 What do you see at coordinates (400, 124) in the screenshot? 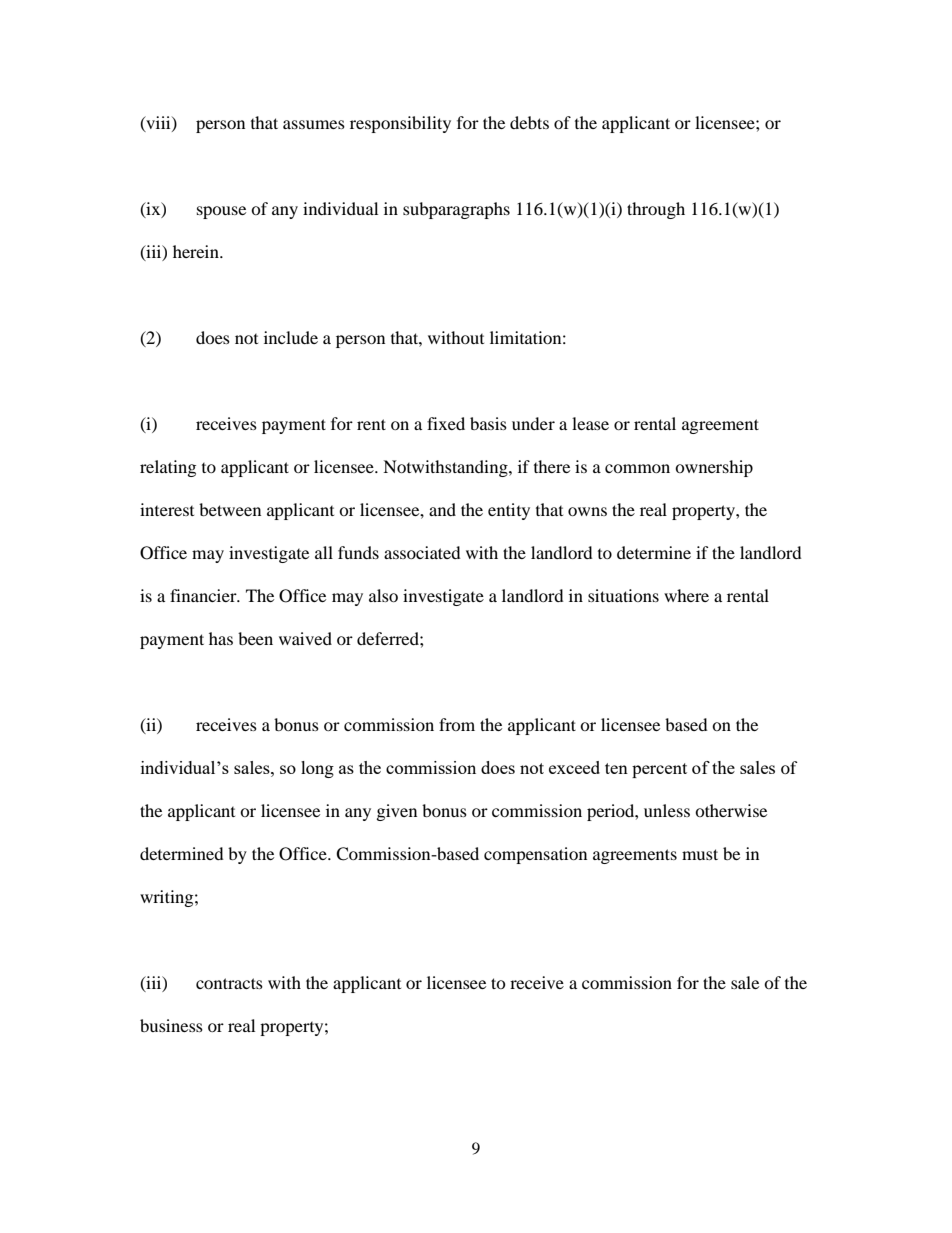
I see `responsibility` at bounding box center [400, 124].
